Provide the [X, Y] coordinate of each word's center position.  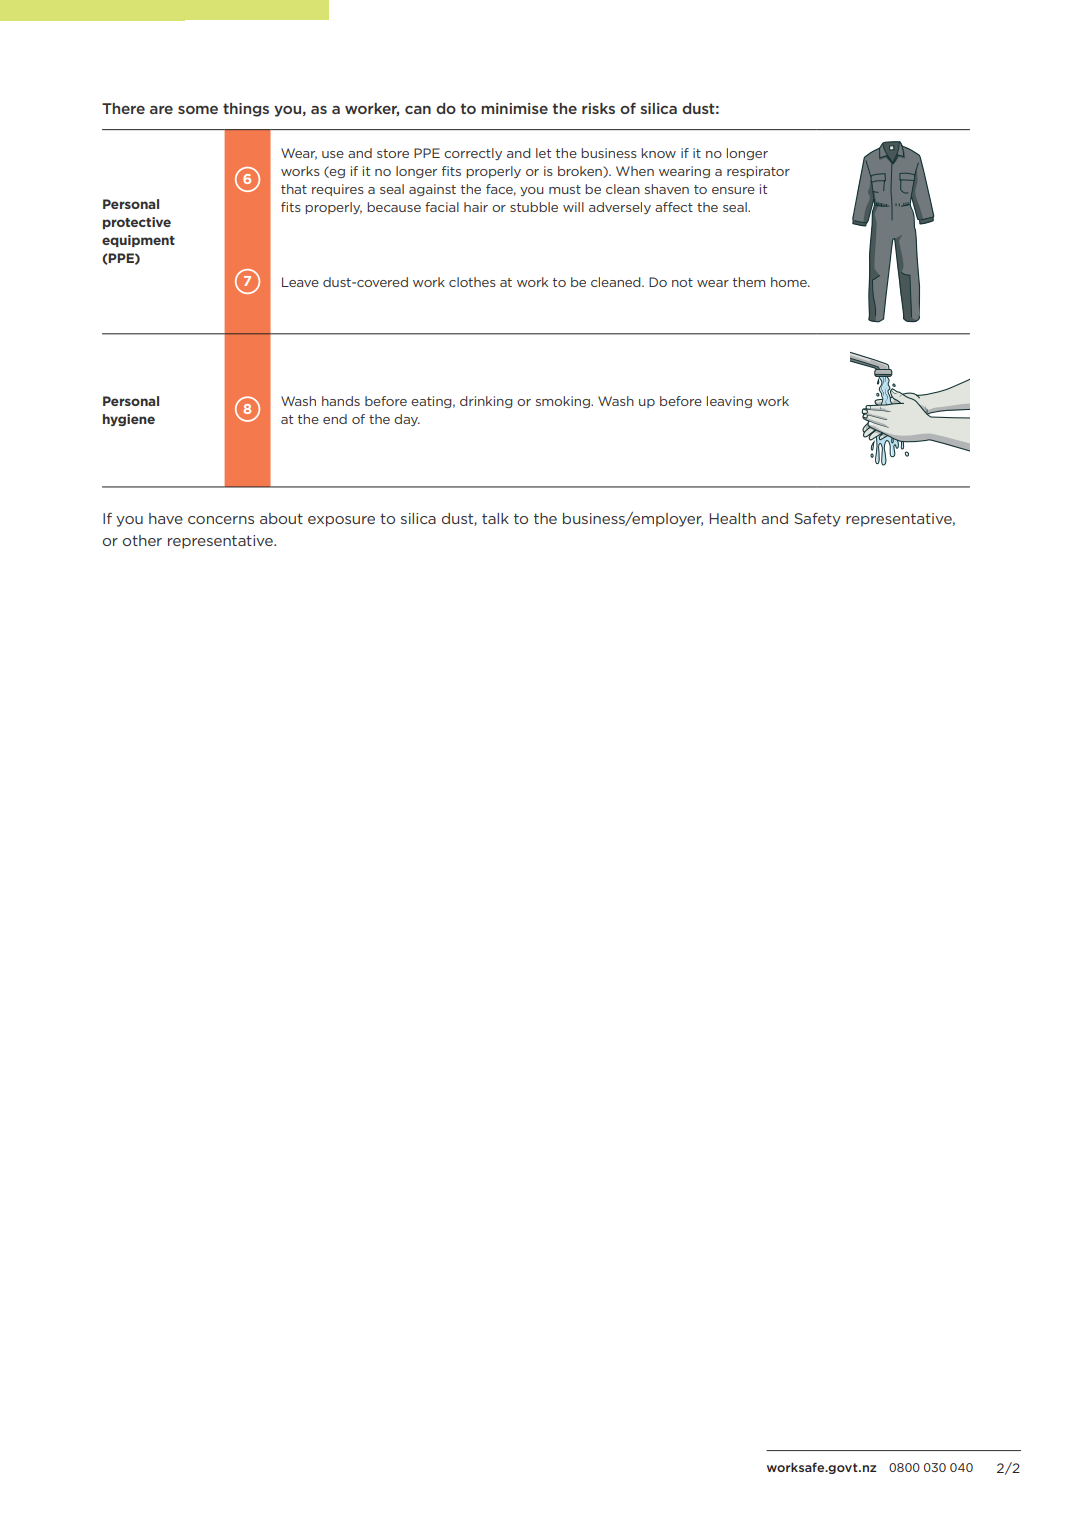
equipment [138, 241]
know [658, 153]
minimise [514, 108]
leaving [729, 402]
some [198, 110]
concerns [221, 520]
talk [495, 518]
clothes [472, 282]
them [749, 282]
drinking [486, 402]
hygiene [129, 420]
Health [732, 518]
